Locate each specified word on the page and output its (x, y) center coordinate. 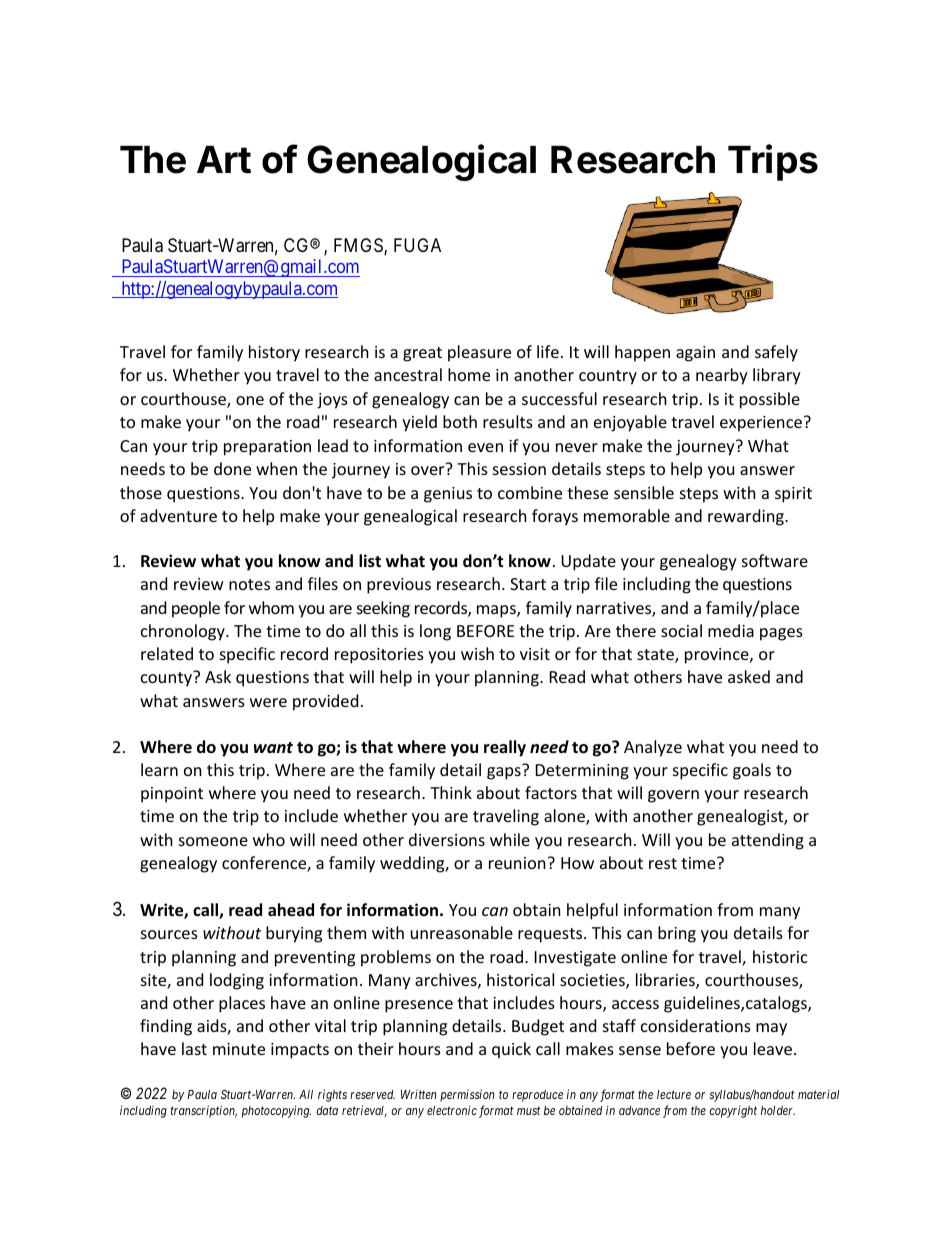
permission (467, 1095)
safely (776, 353)
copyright (733, 1111)
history (274, 353)
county (167, 679)
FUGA (417, 245)
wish (477, 653)
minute (239, 1049)
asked (749, 676)
